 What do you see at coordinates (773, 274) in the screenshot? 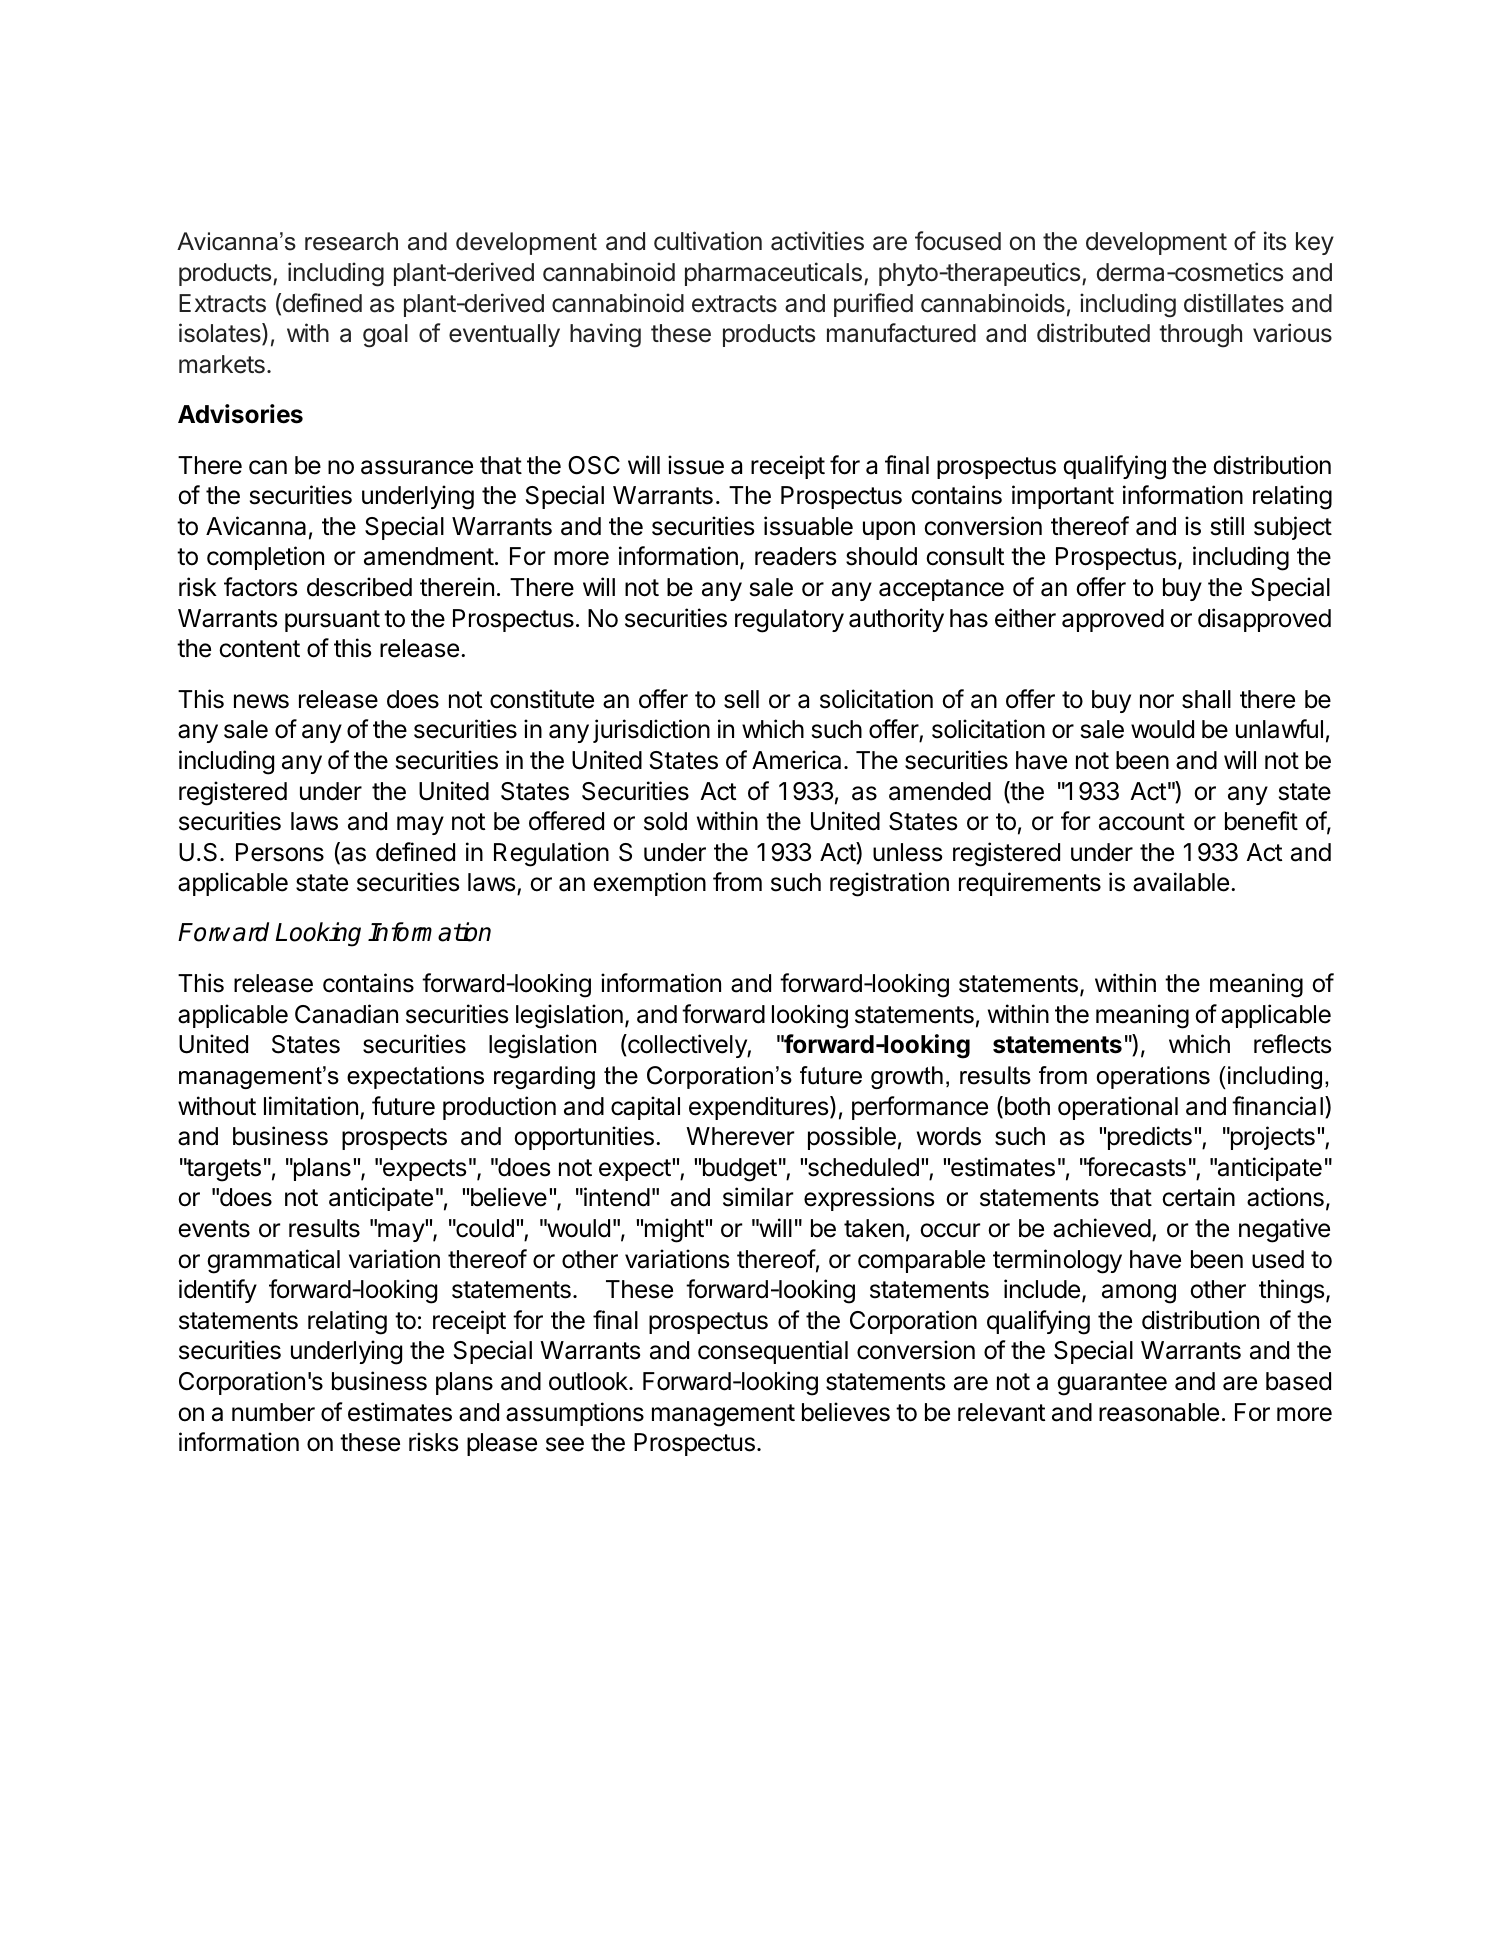
I see `pharmaceuticals` at bounding box center [773, 274].
